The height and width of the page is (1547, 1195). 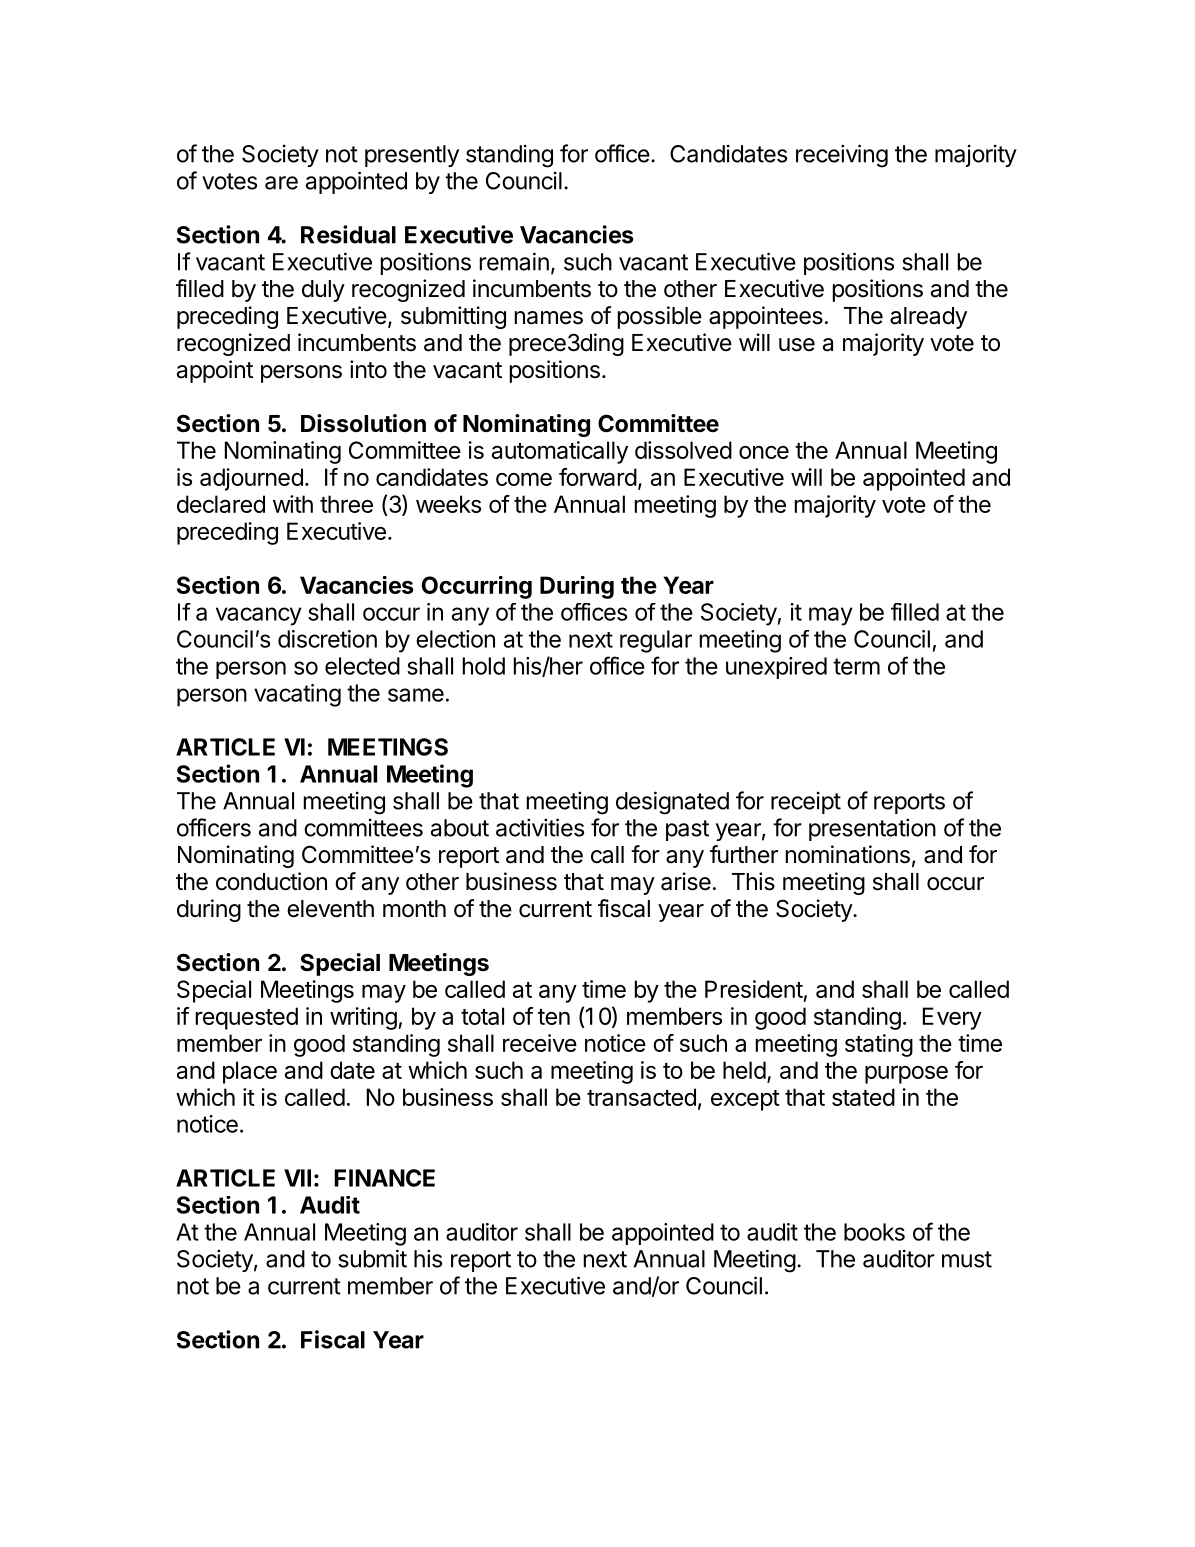 I want to click on term, so click(x=856, y=666).
